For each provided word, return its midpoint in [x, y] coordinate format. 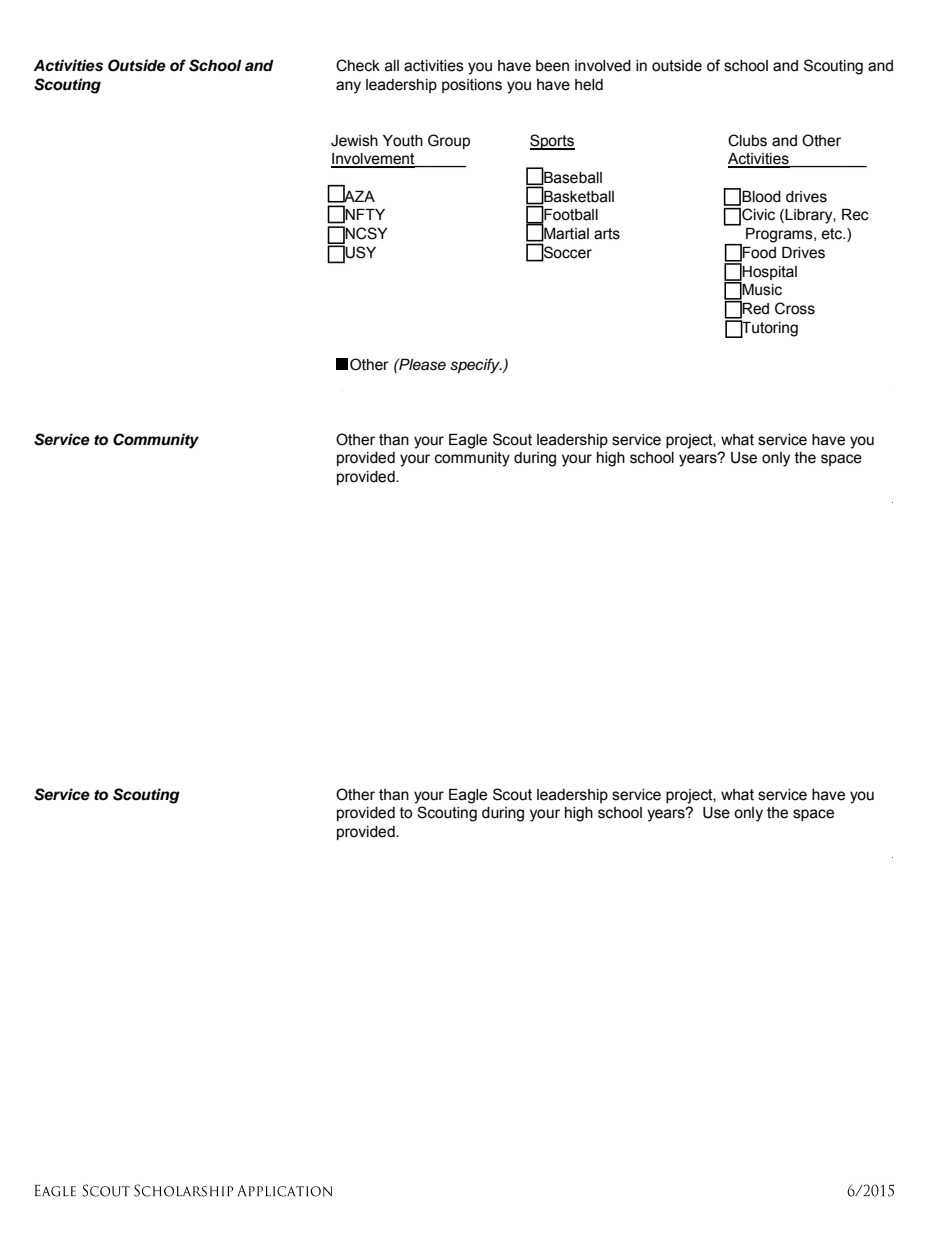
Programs [780, 235]
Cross [795, 308]
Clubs [747, 140]
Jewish [354, 141]
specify [476, 366]
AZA [358, 195]
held [589, 85]
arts [607, 234]
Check [358, 65]
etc [833, 234]
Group [449, 141]
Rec [855, 215]
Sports [552, 142]
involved [603, 66]
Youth [403, 141]
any [348, 87]
